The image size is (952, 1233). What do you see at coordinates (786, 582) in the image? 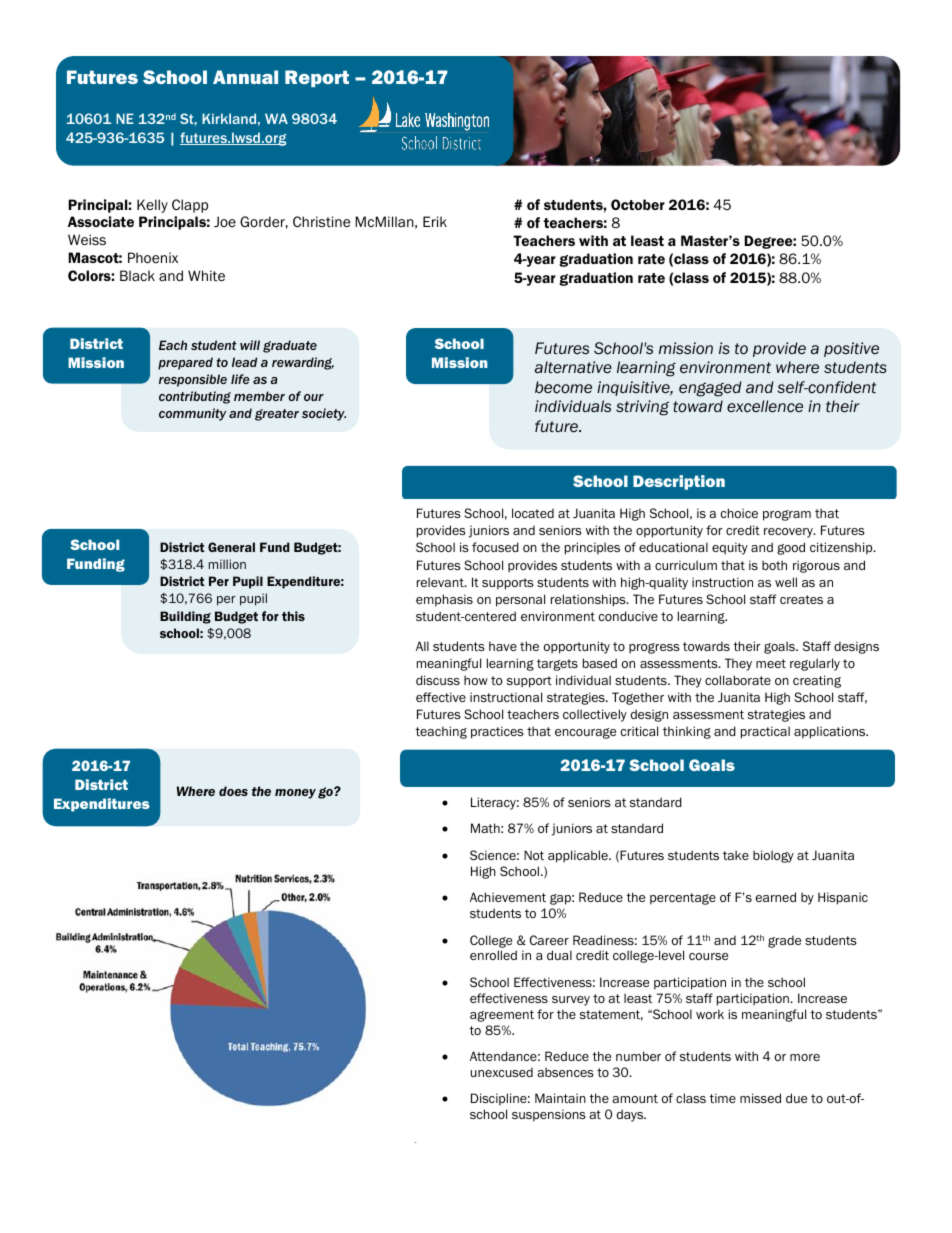
I see `well` at bounding box center [786, 582].
